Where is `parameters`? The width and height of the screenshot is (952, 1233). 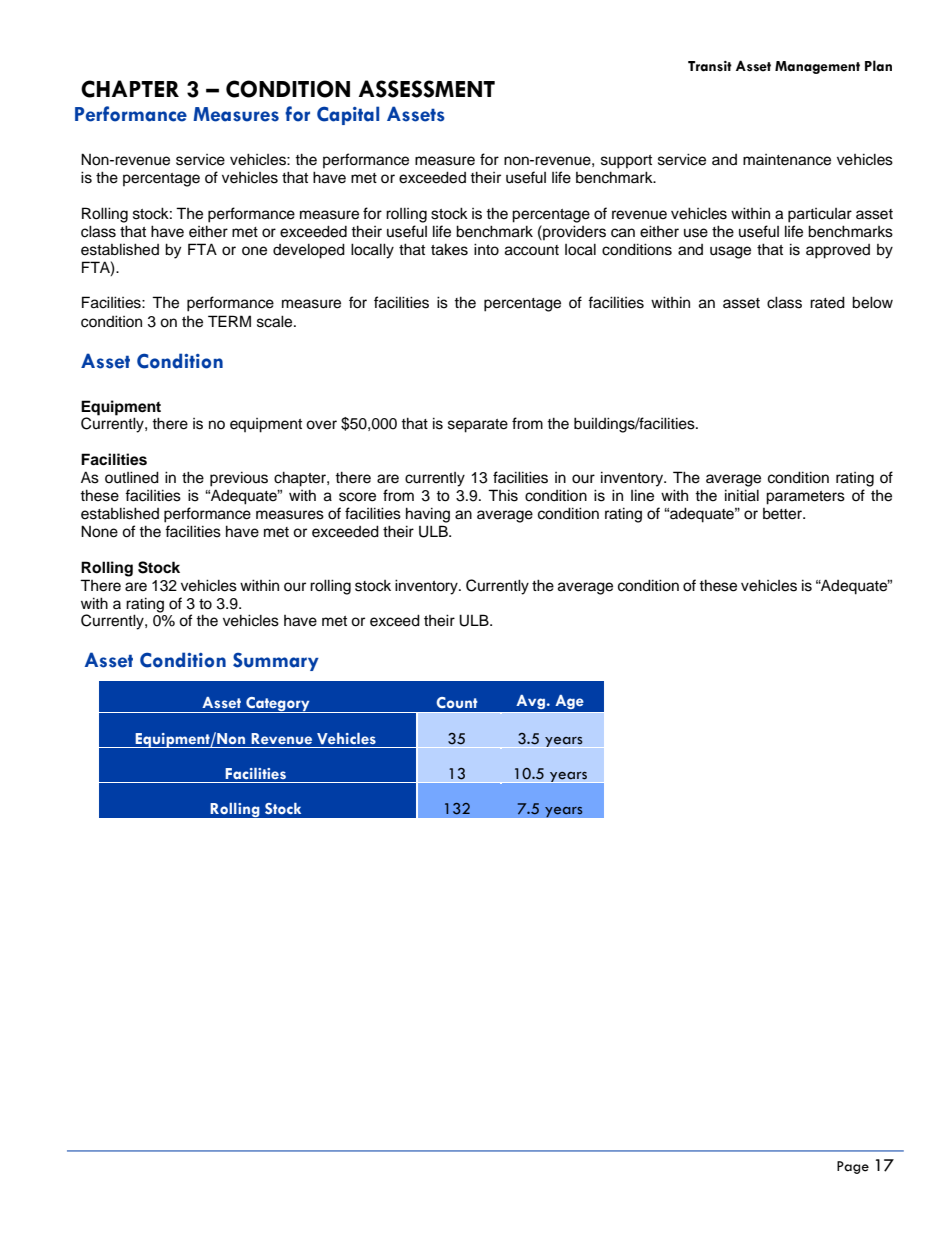 parameters is located at coordinates (805, 498).
